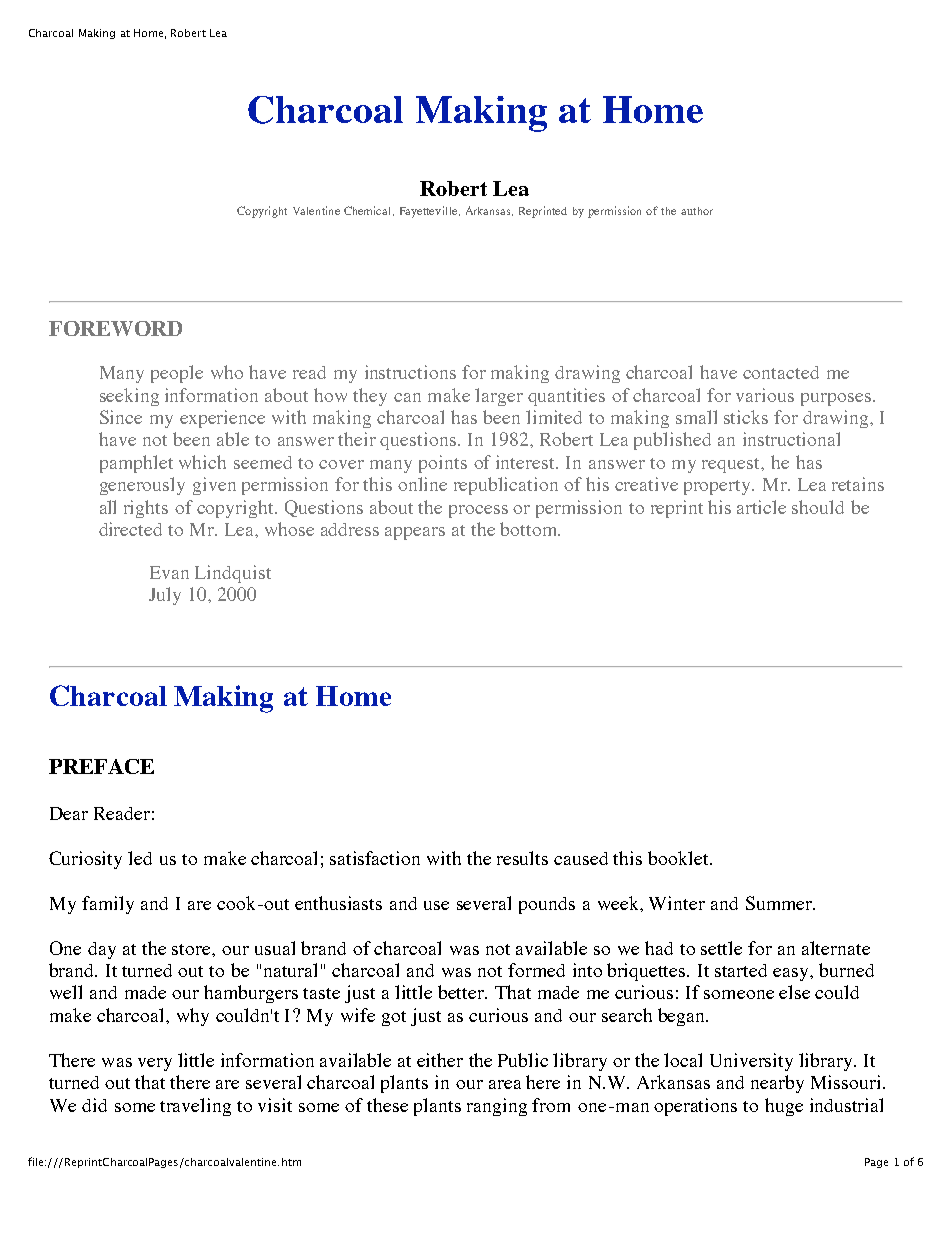 The image size is (952, 1233). What do you see at coordinates (415, 533) in the image?
I see `appears` at bounding box center [415, 533].
